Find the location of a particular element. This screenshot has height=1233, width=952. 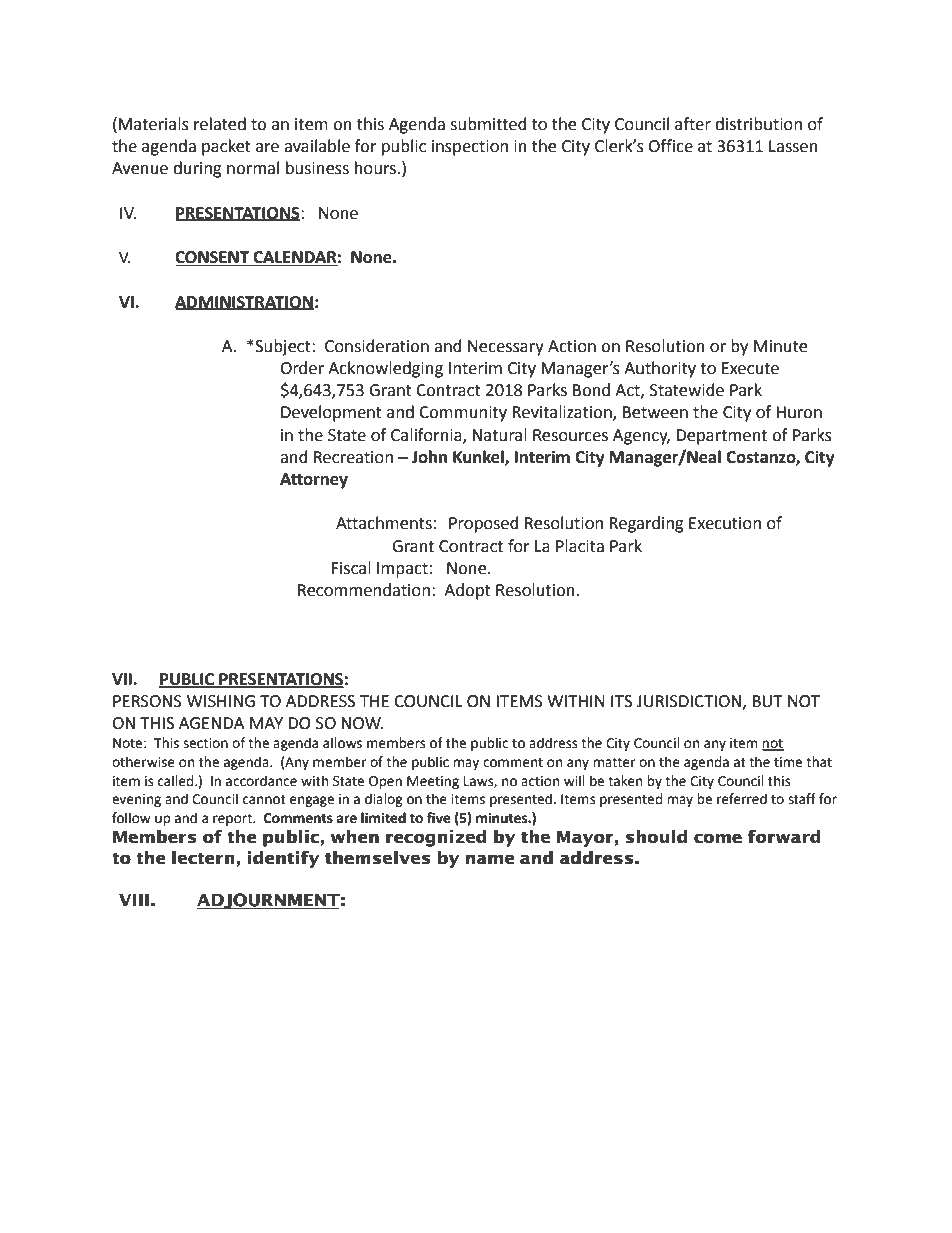

name is located at coordinates (490, 859).
